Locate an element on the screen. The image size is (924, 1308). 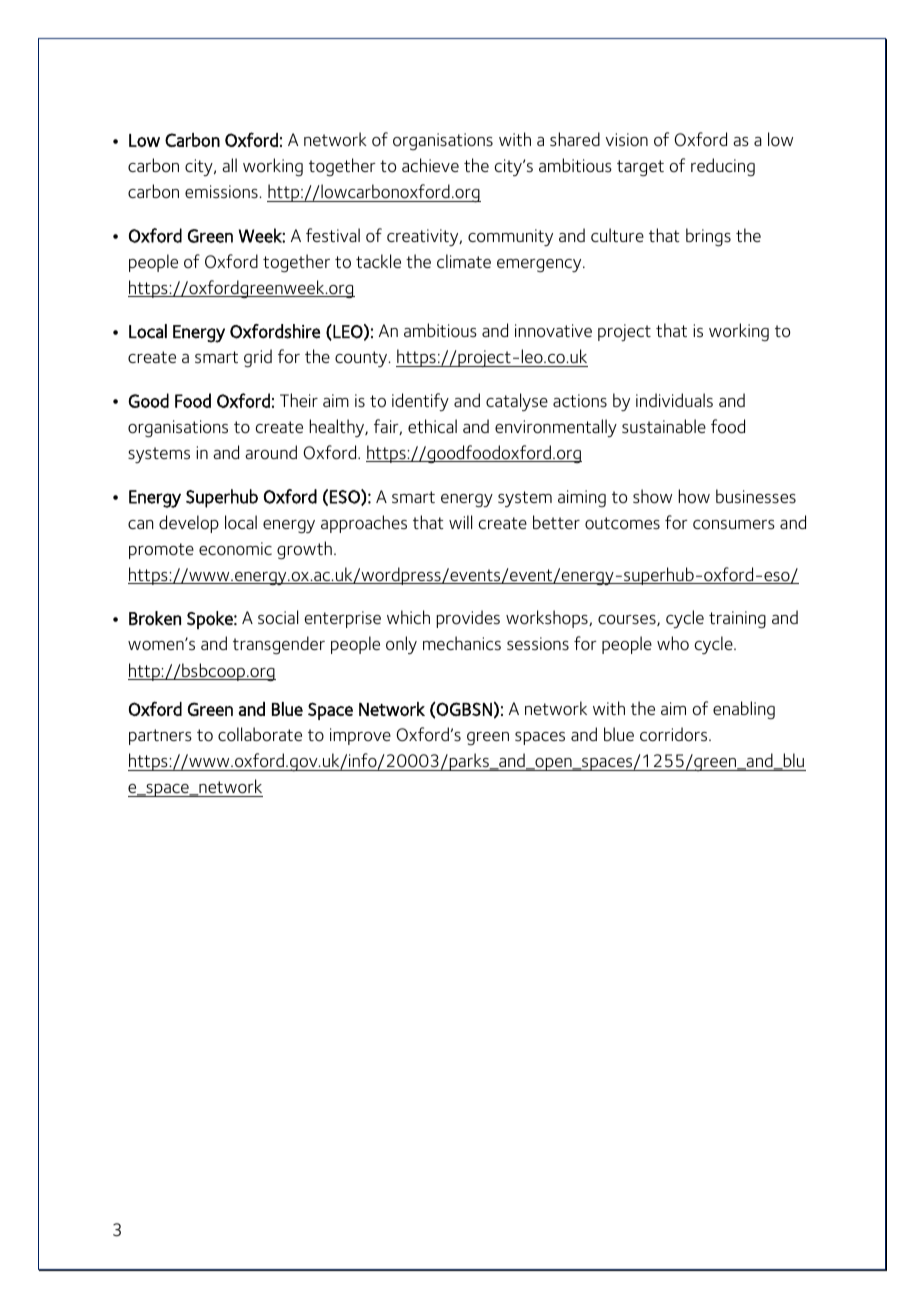
sustainable is located at coordinates (664, 426).
